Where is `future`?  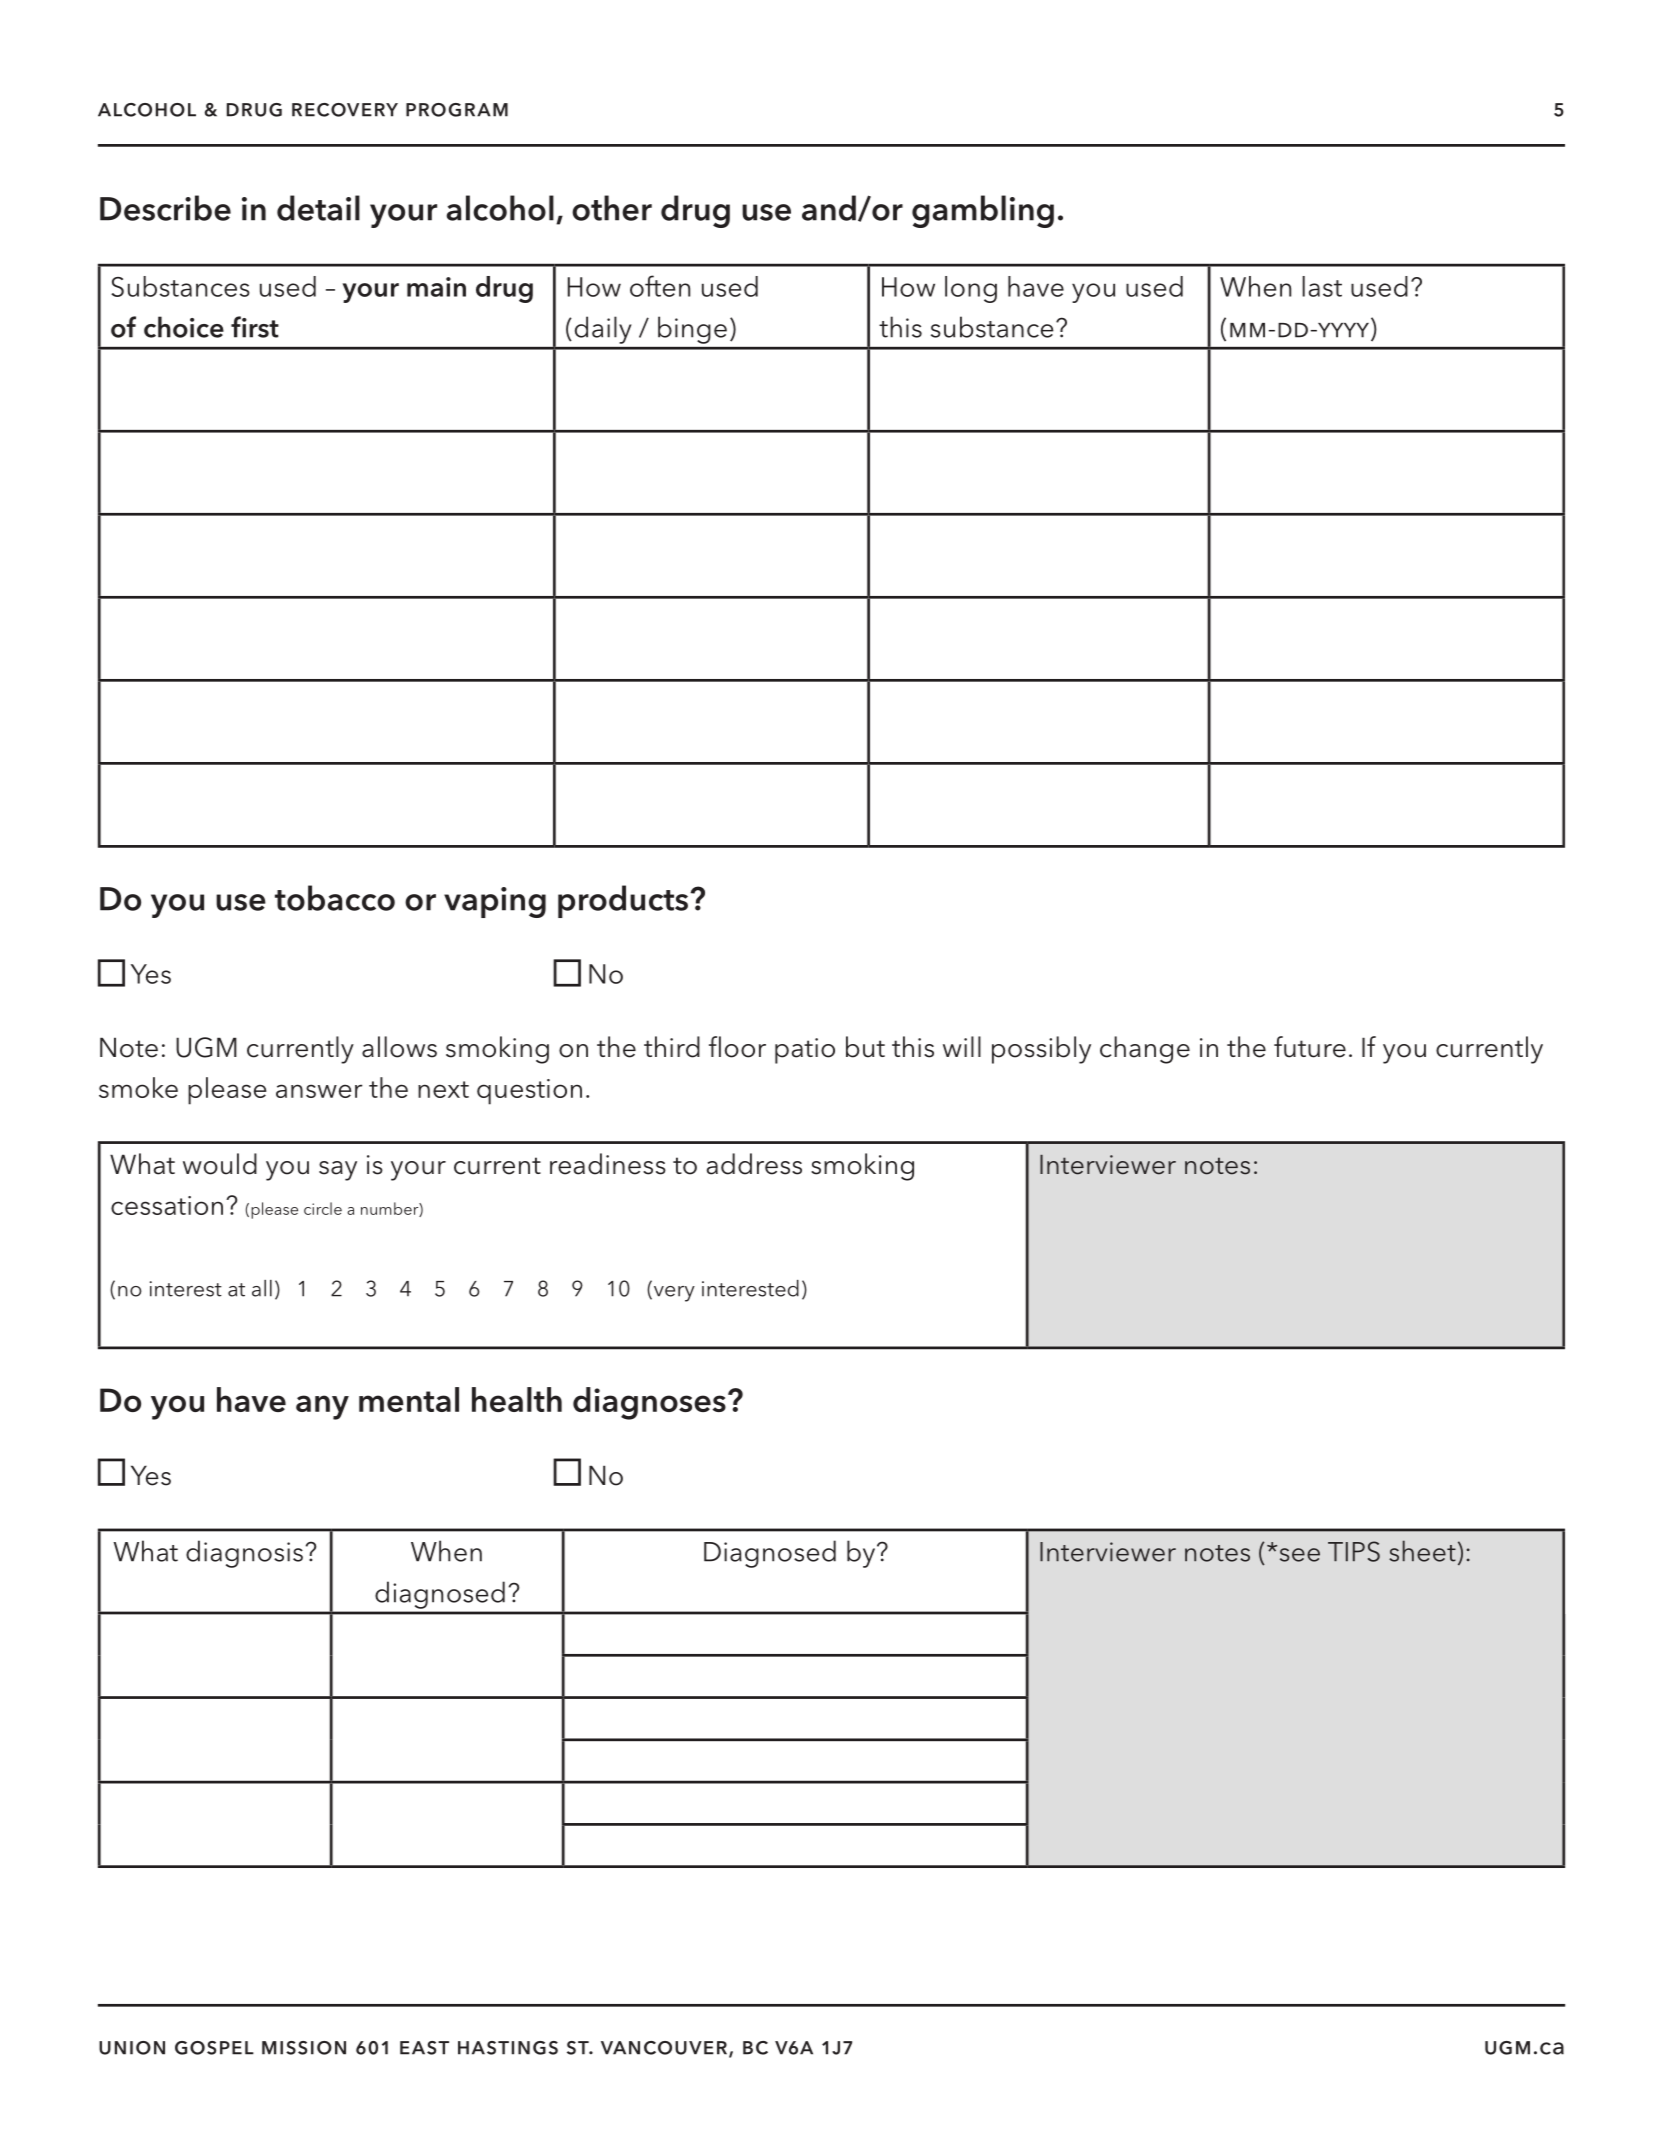 future is located at coordinates (1310, 1047).
